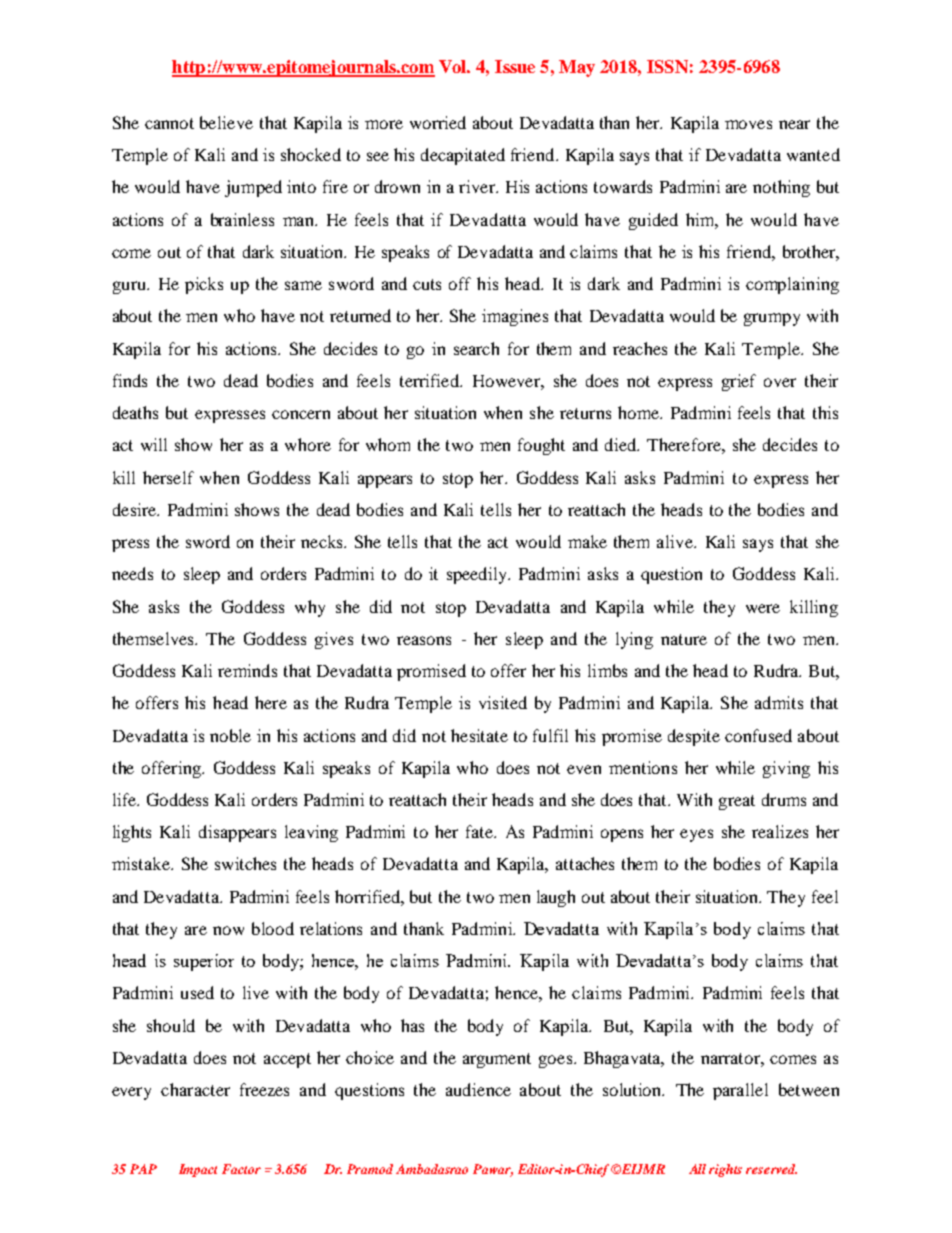 The image size is (952, 1233). I want to click on eyes, so click(696, 835).
